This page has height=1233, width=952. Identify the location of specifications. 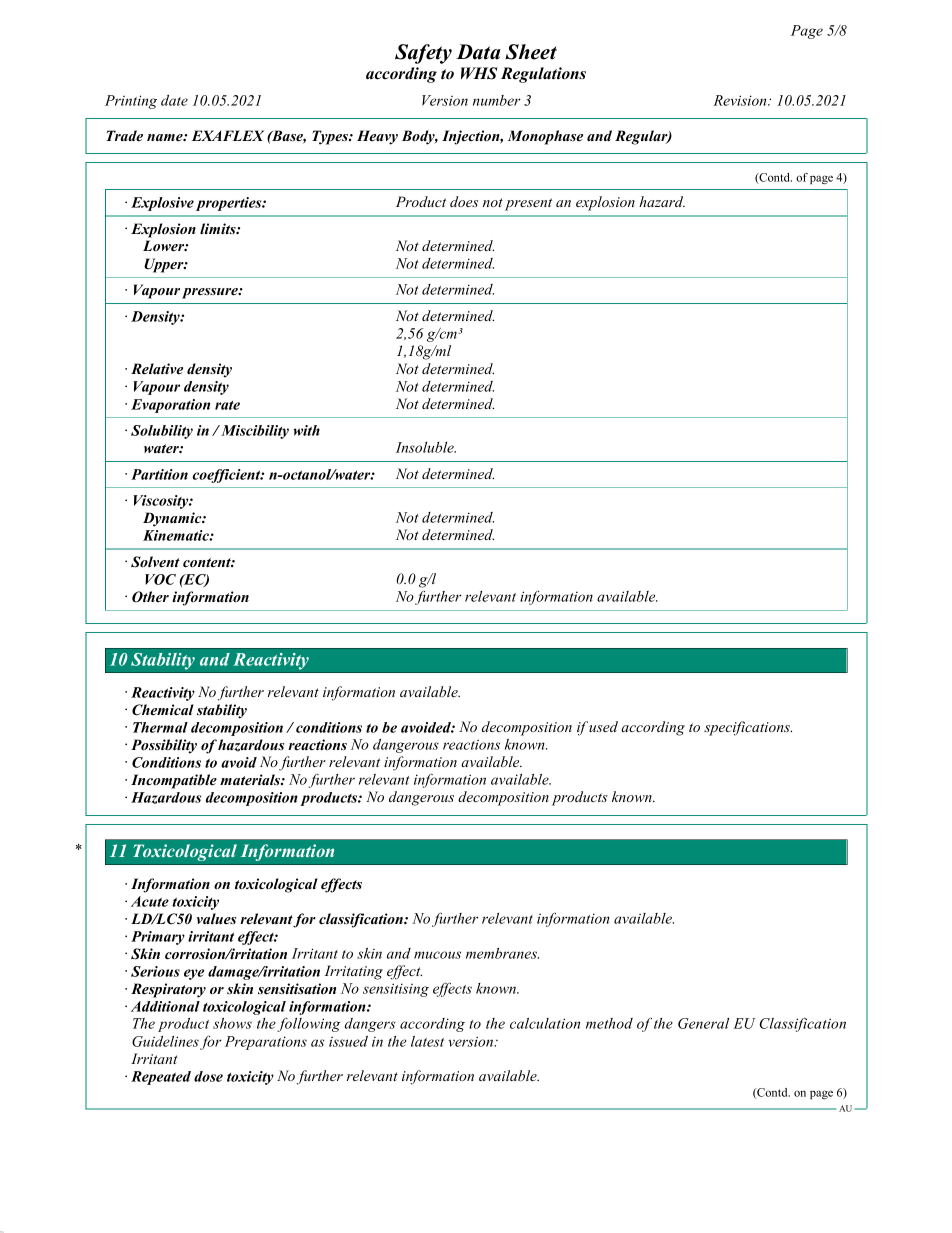
(748, 728).
